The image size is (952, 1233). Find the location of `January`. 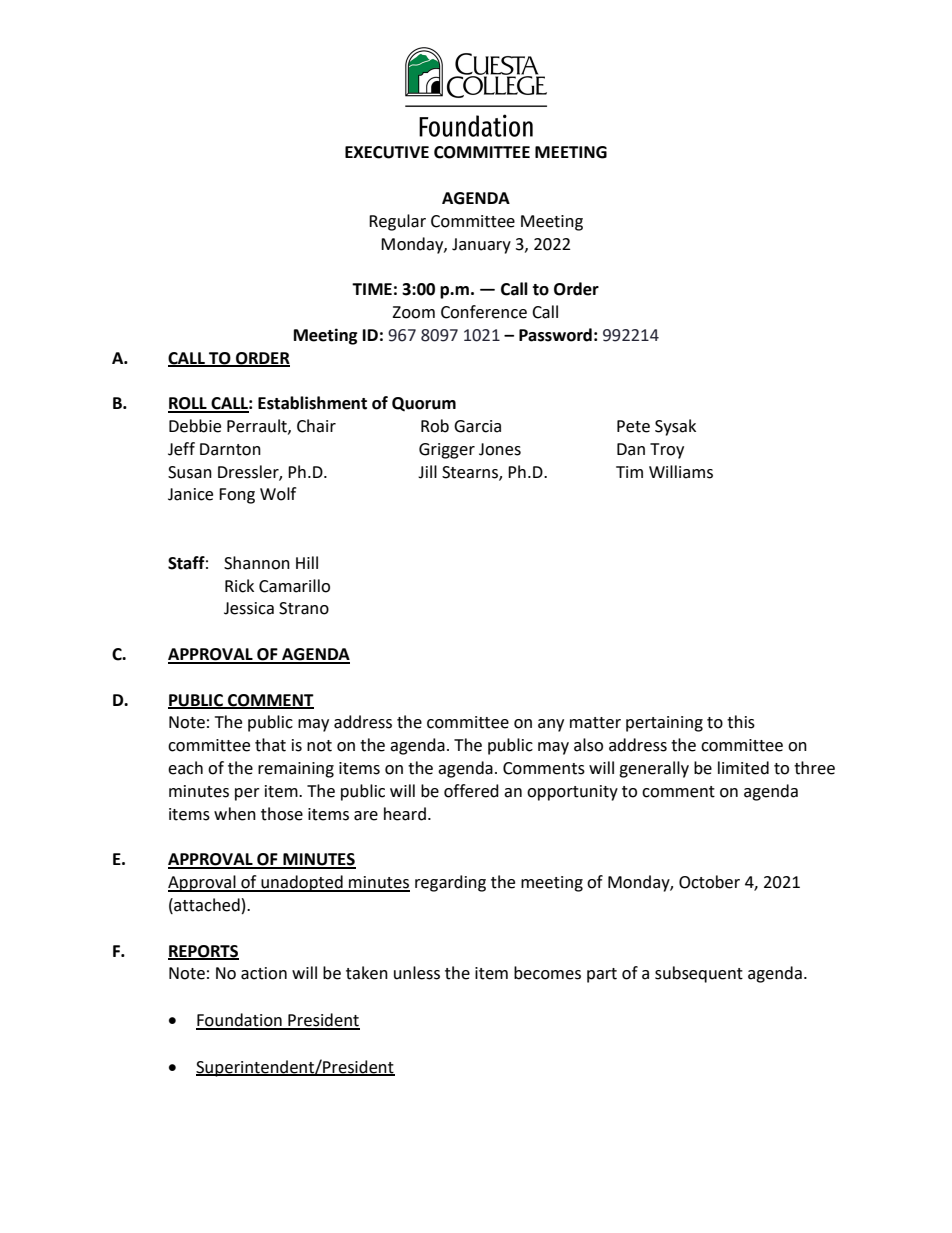

January is located at coordinates (481, 246).
